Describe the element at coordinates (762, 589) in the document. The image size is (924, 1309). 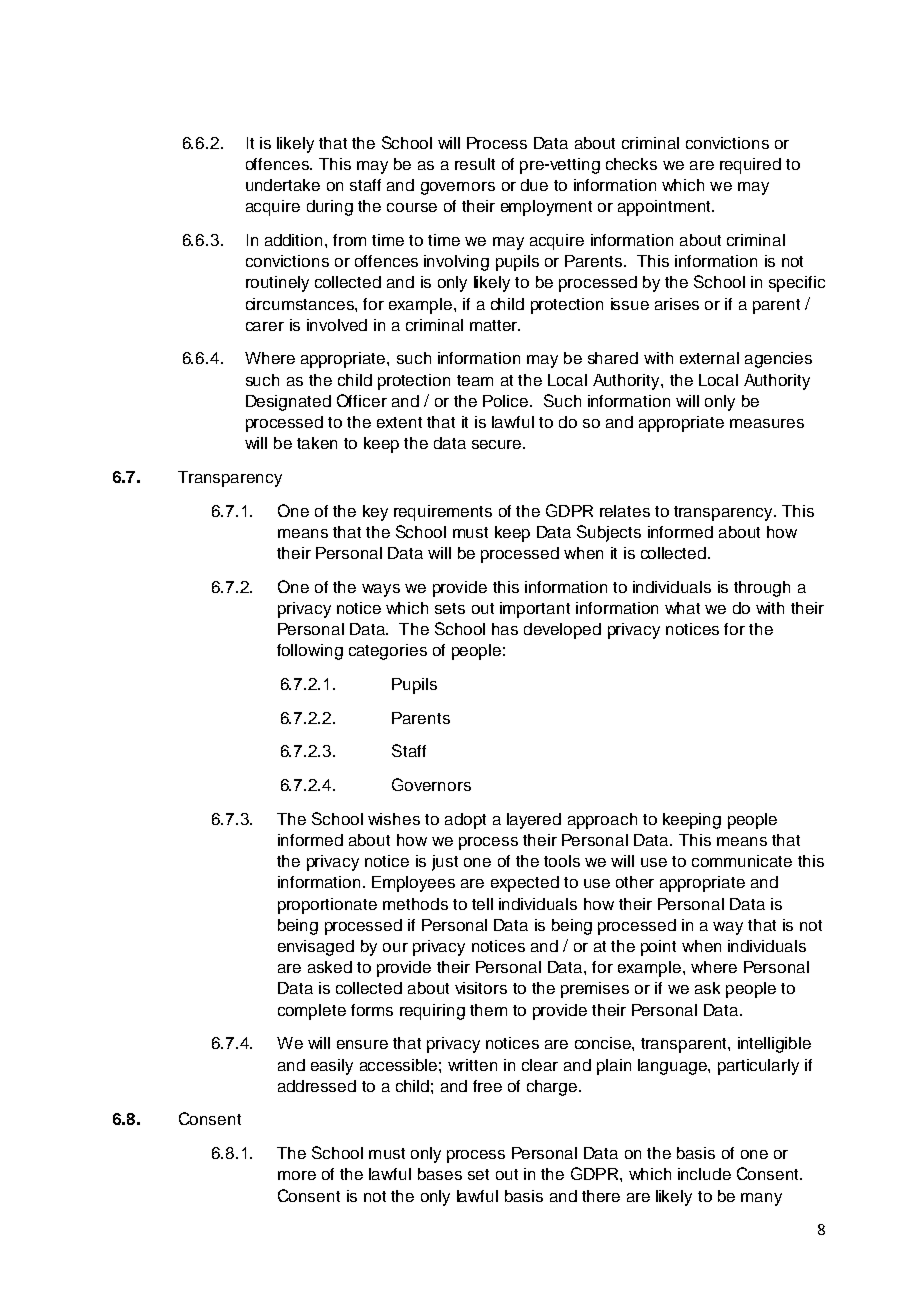
I see `through` at that location.
